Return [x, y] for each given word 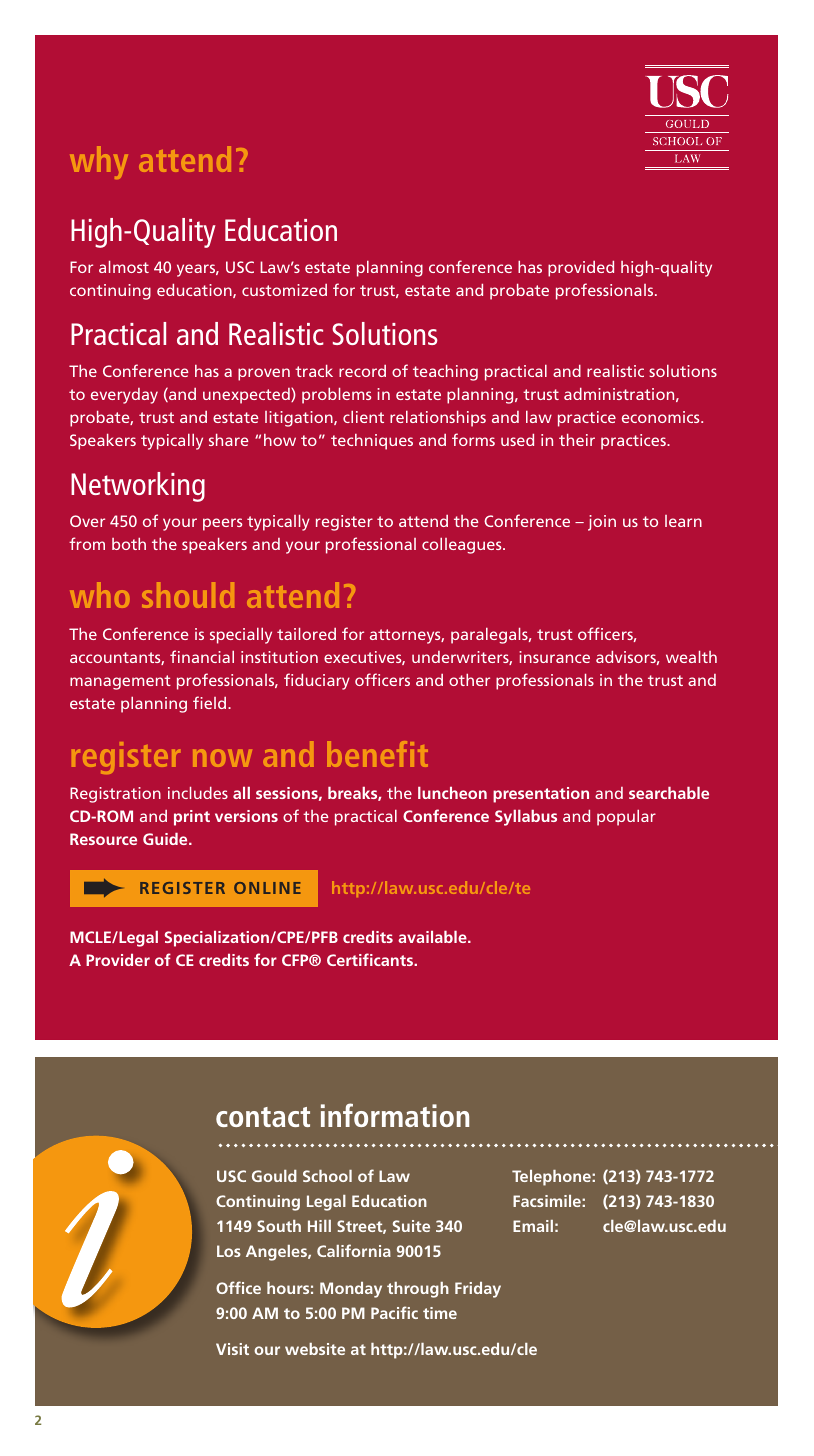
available [433, 937]
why [99, 162]
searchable [669, 793]
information [395, 1115]
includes [198, 793]
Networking [138, 487]
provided [581, 269]
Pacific [394, 1312]
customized [284, 290]
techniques [372, 442]
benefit [377, 754]
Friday [478, 1290]
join [602, 523]
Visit [232, 1349]
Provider [118, 960]
